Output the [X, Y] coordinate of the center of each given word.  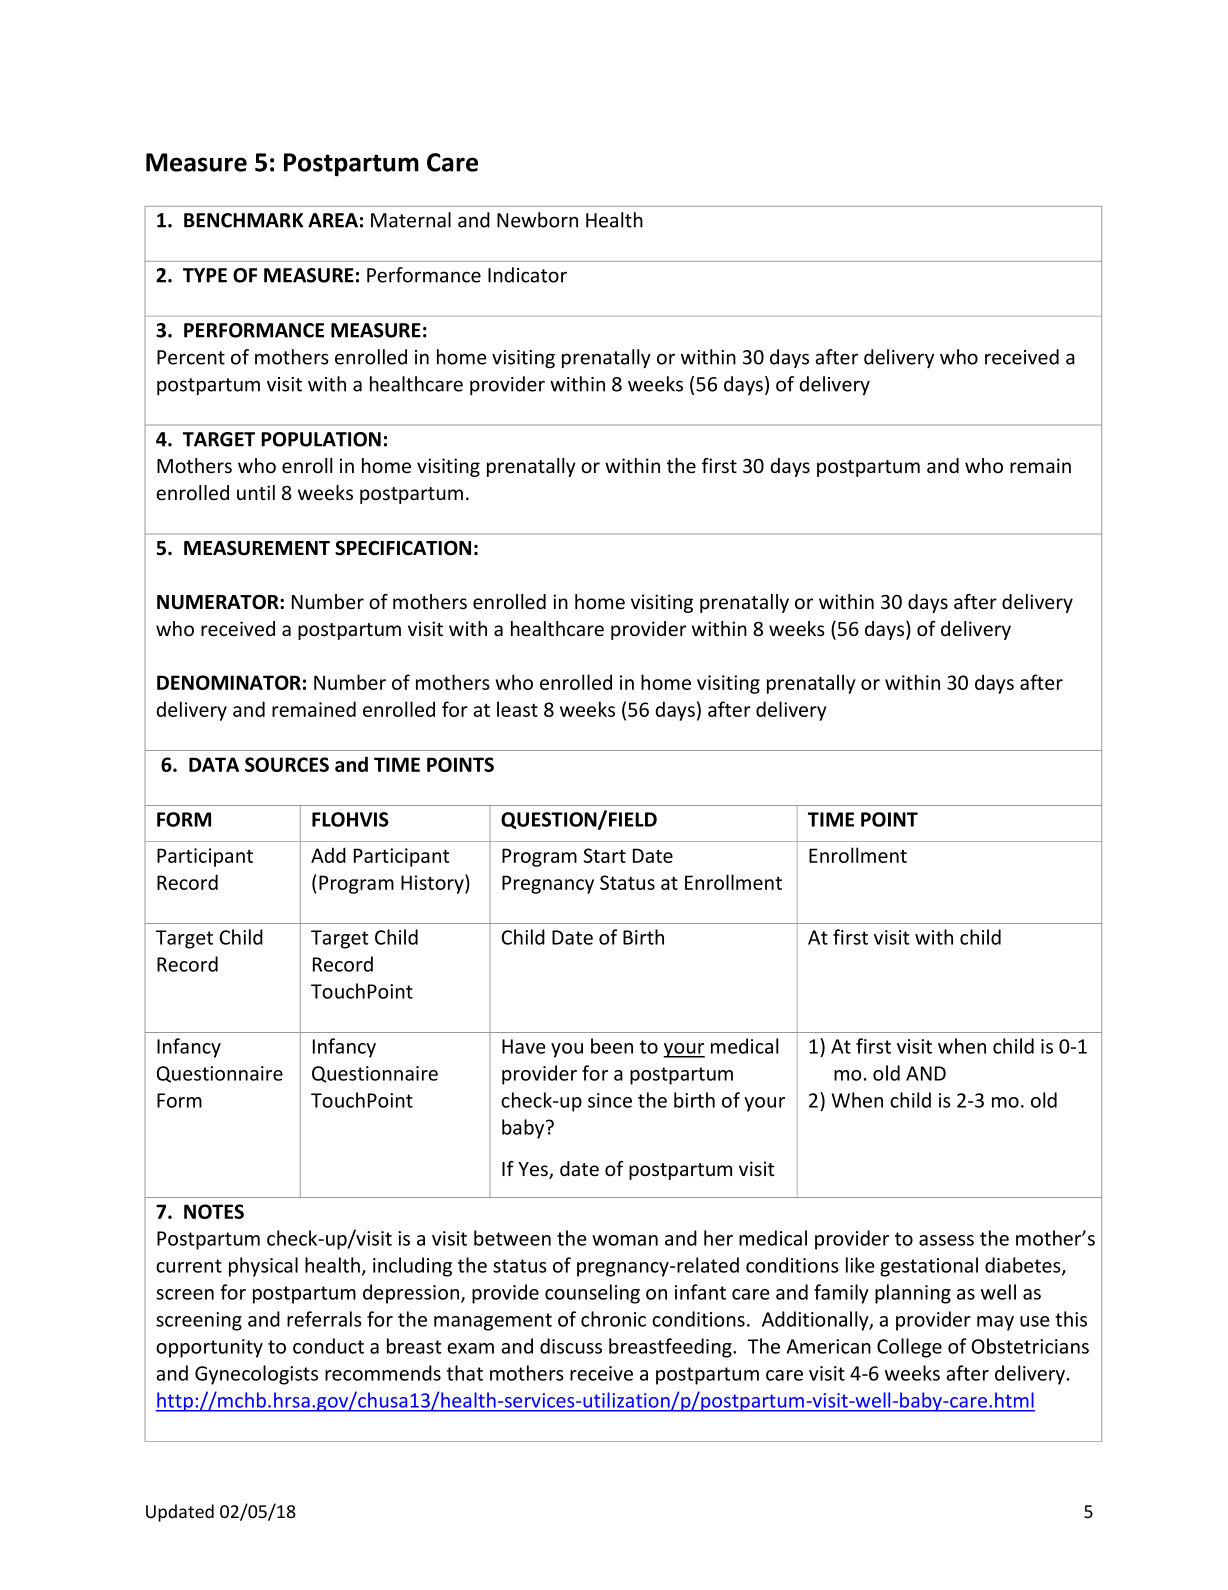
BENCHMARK [243, 220]
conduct [328, 1346]
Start [605, 855]
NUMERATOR [219, 602]
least [517, 709]
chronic [613, 1319]
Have [524, 1046]
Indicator [527, 275]
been [612, 1046]
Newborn [537, 220]
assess [946, 1240]
